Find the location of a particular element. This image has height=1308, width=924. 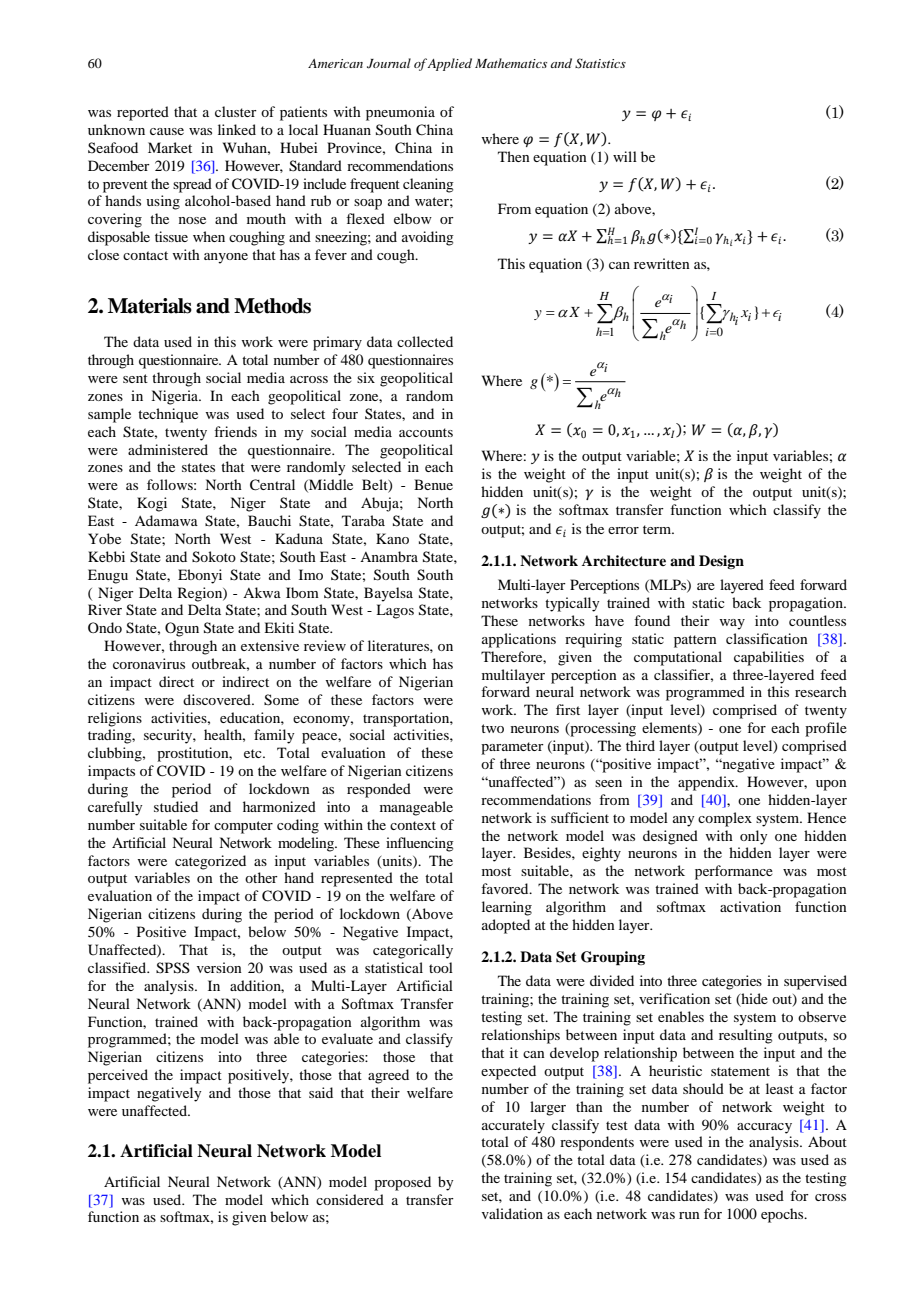

will is located at coordinates (625, 156).
